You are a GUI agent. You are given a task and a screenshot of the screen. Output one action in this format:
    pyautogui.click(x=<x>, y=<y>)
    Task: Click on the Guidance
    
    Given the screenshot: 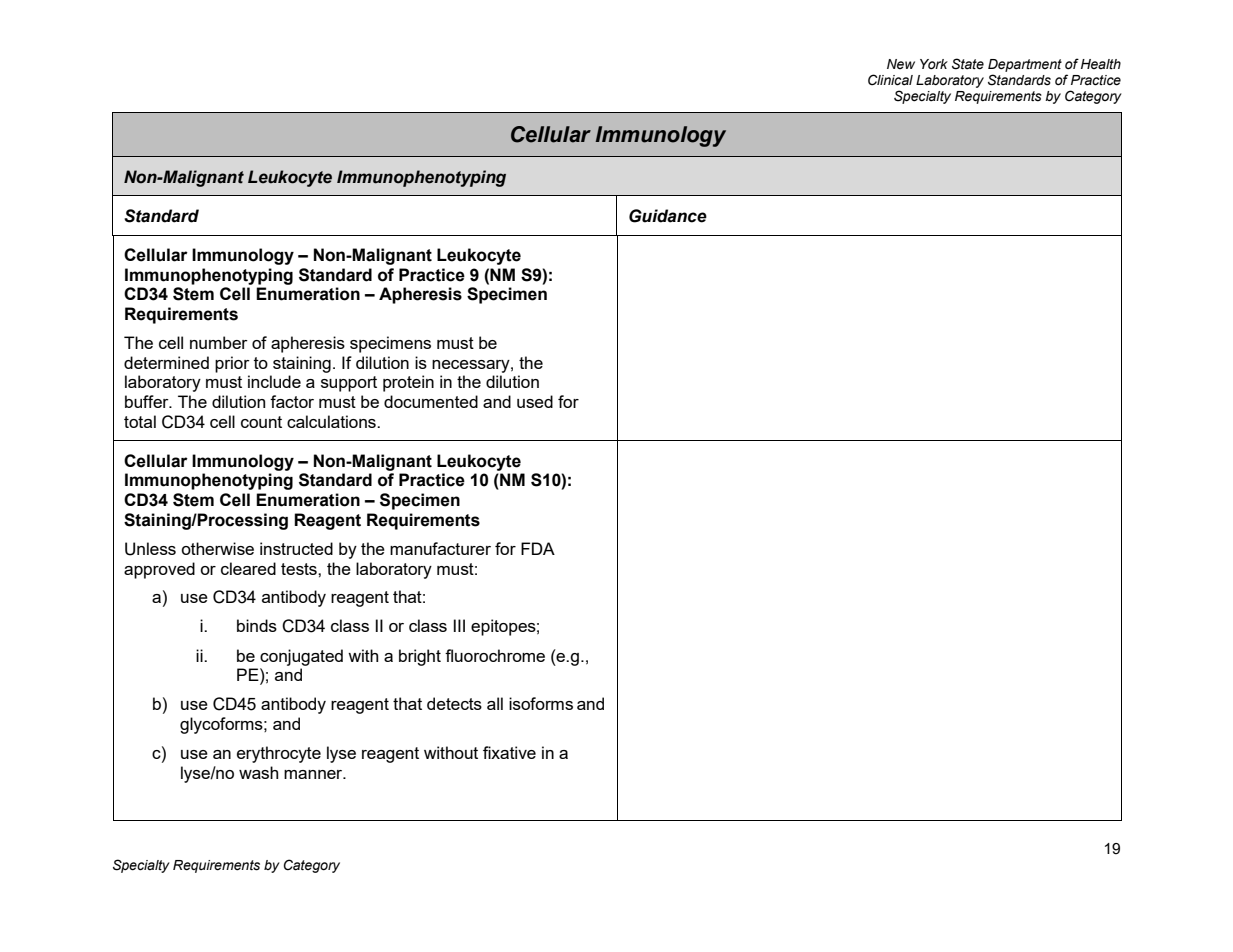 What is the action you would take?
    pyautogui.click(x=668, y=216)
